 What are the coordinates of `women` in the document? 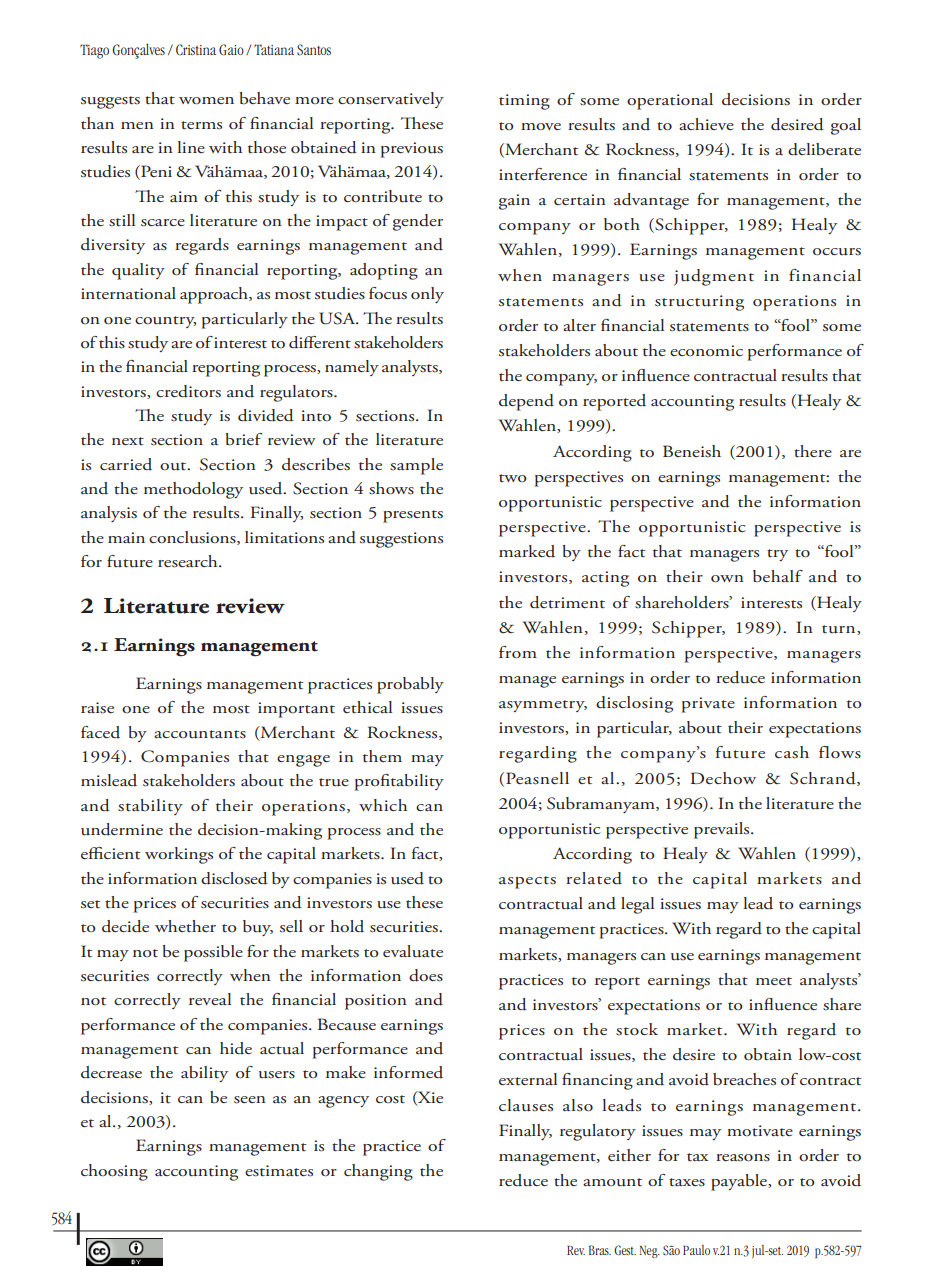 It's located at (206, 101).
